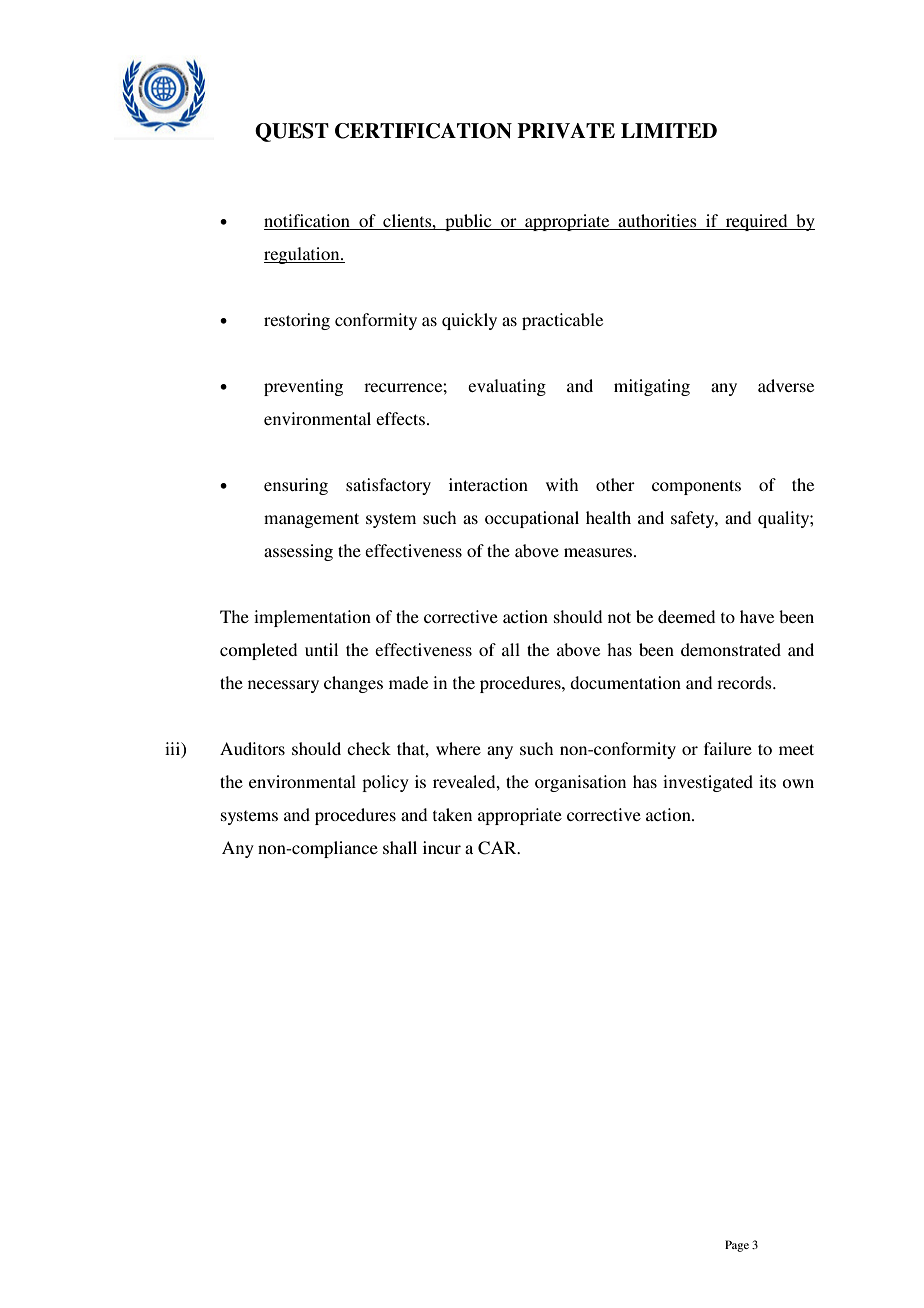 The height and width of the page is (1308, 924). Describe the element at coordinates (669, 130) in the page. I see `LIMITED` at that location.
